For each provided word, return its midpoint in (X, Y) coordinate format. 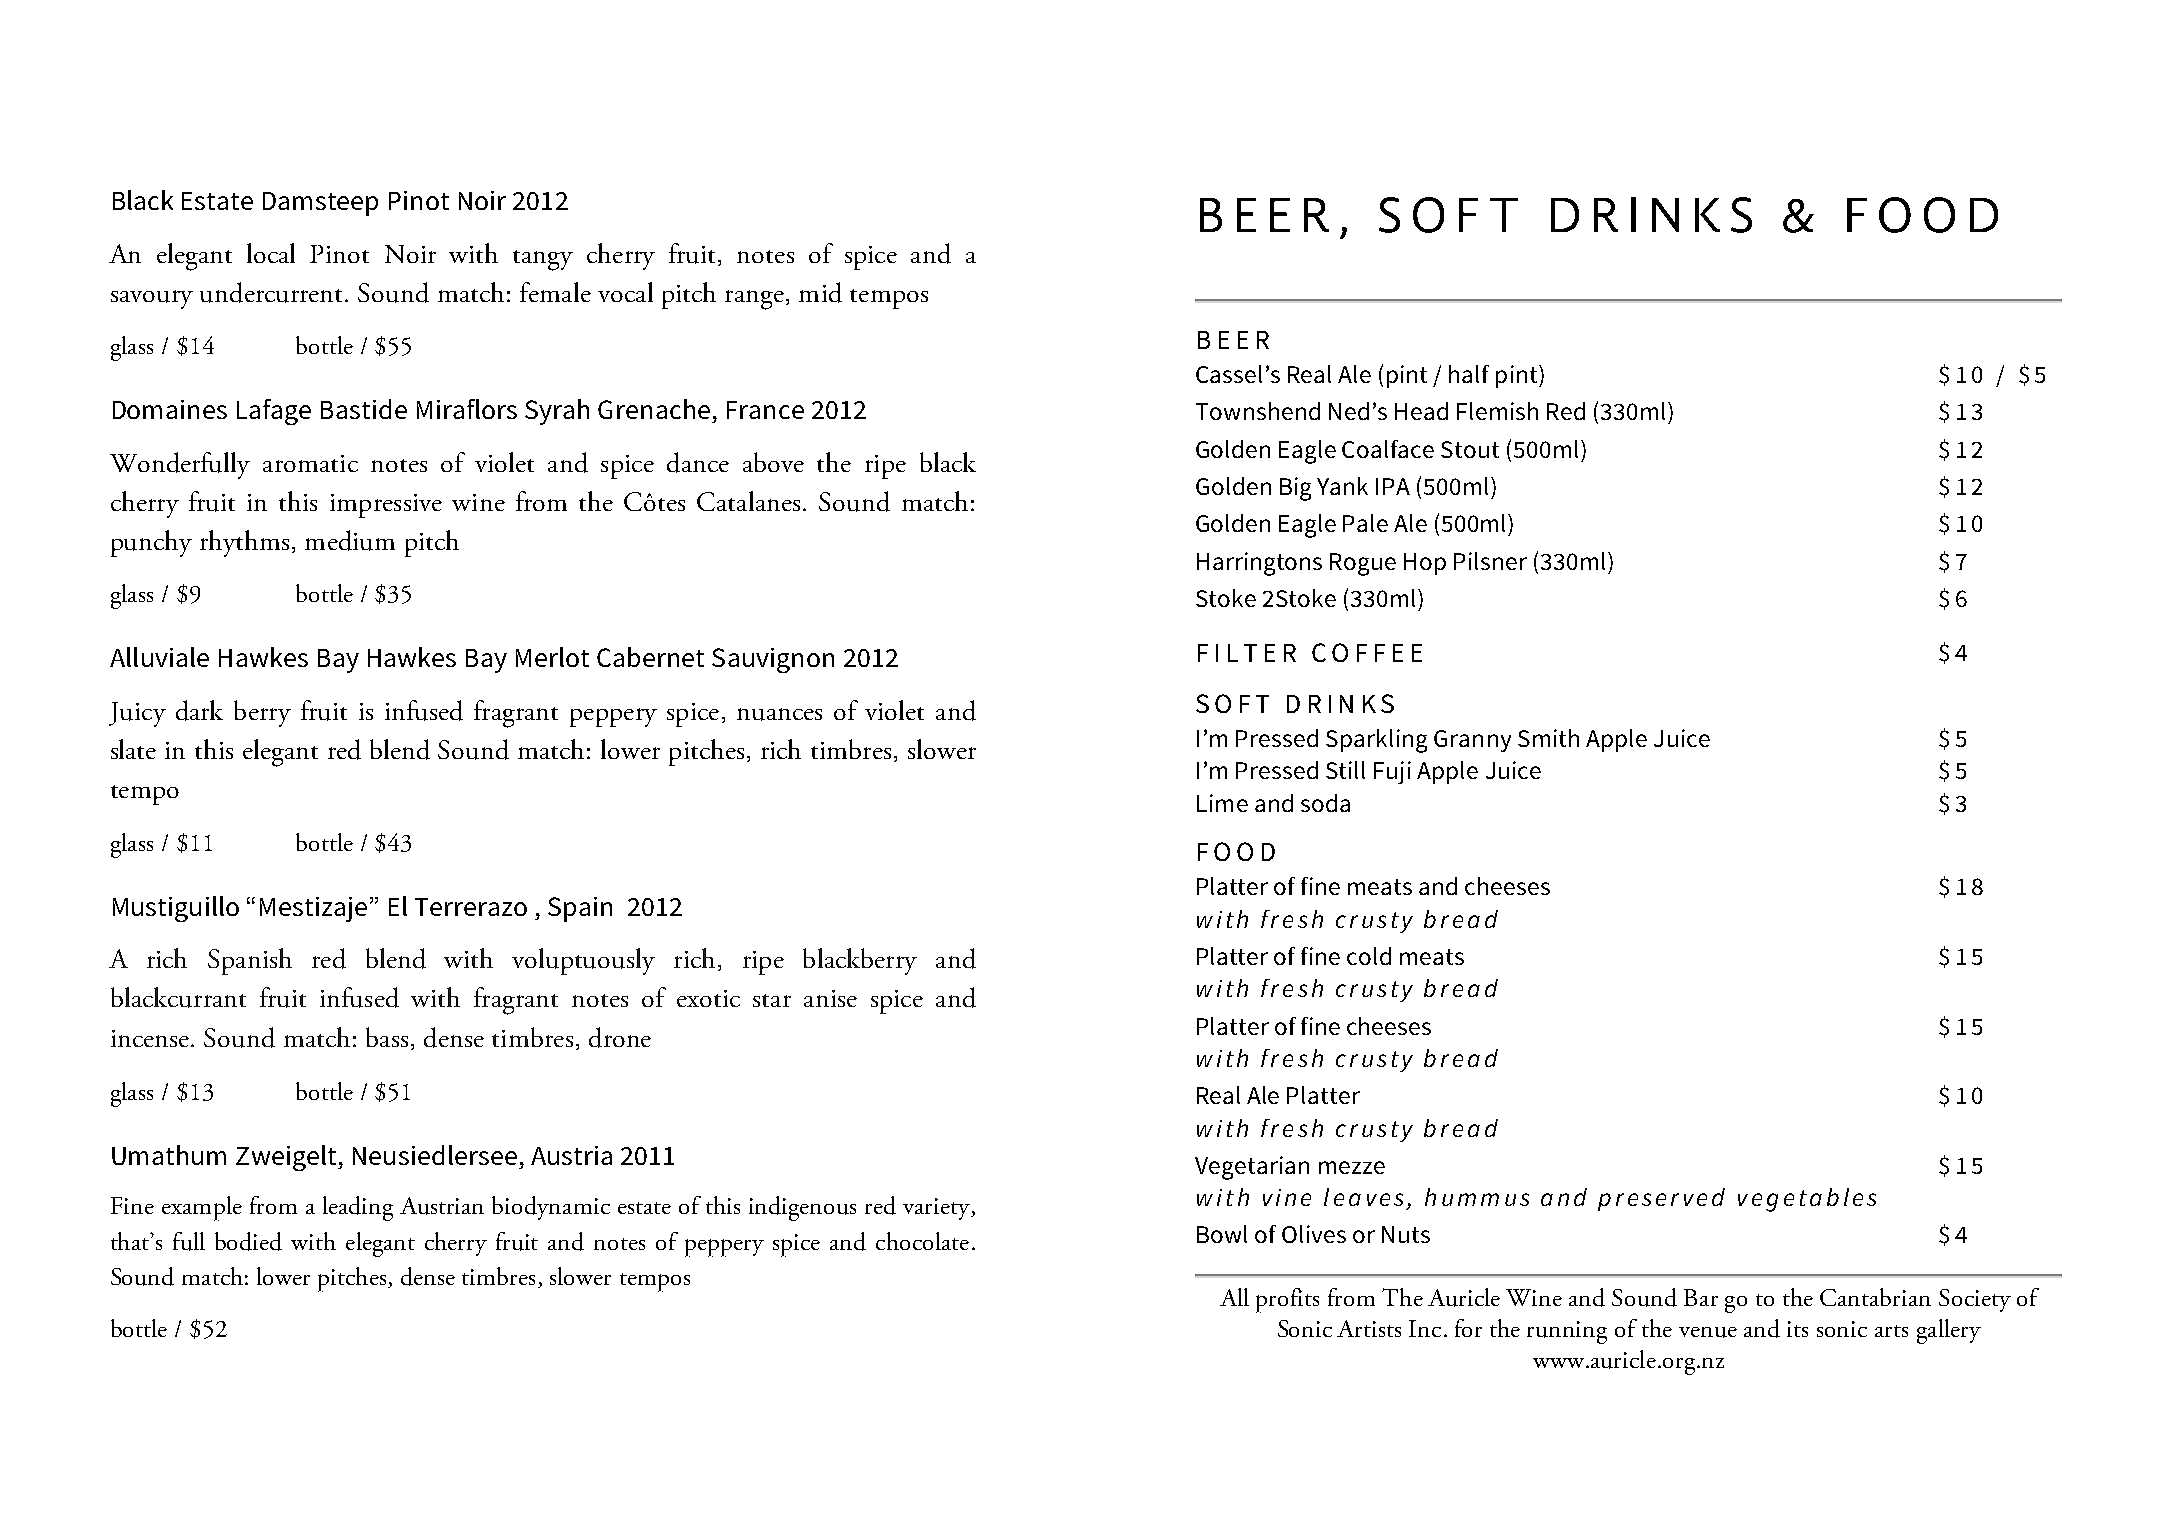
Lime (1222, 803)
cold (1369, 956)
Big (1295, 489)
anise (830, 998)
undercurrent (273, 292)
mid (820, 292)
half (1469, 374)
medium (350, 540)
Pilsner (1490, 561)
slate (133, 749)
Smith (1548, 738)
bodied (248, 1241)
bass (387, 1037)
